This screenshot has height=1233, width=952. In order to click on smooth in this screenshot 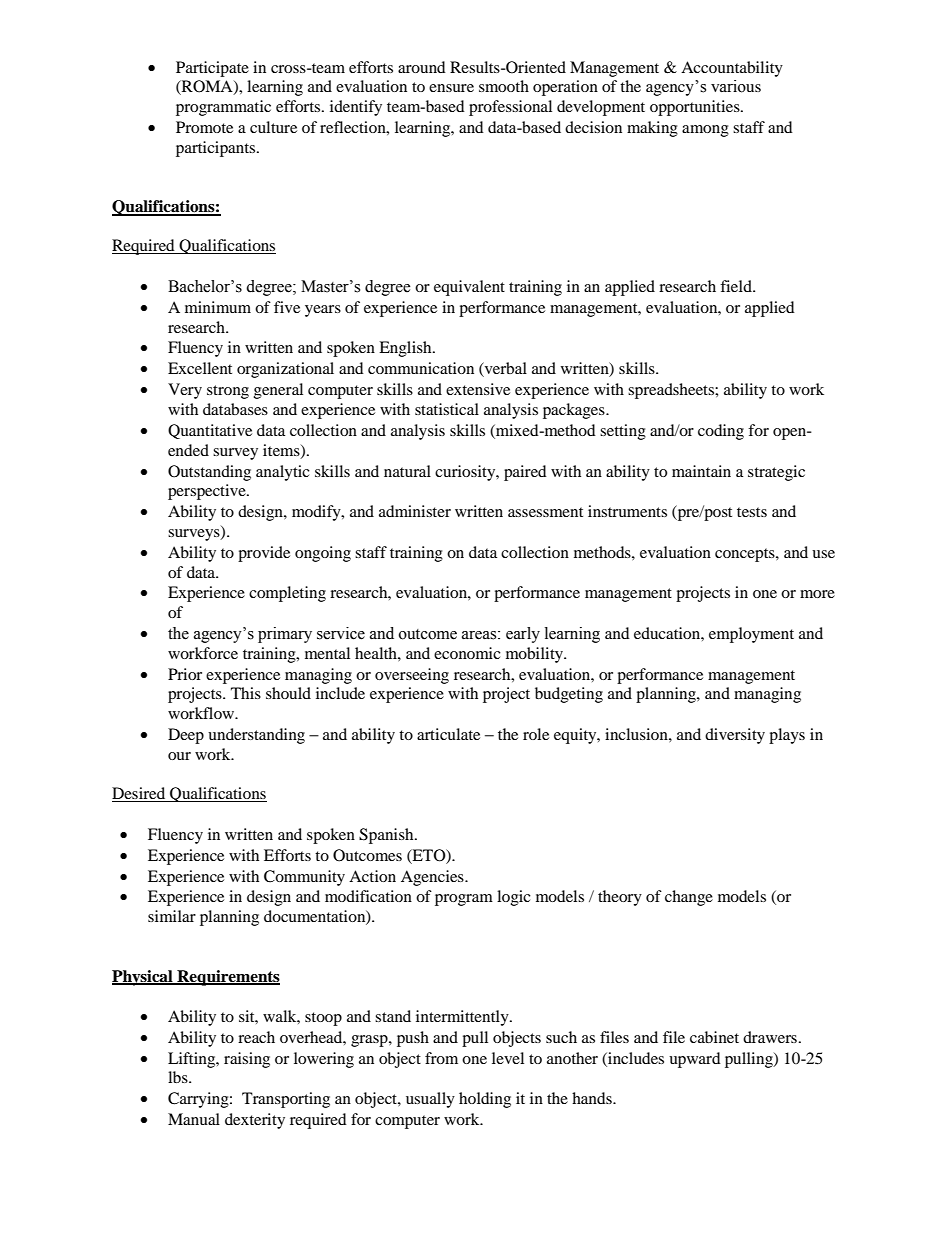, I will do `click(504, 86)`.
